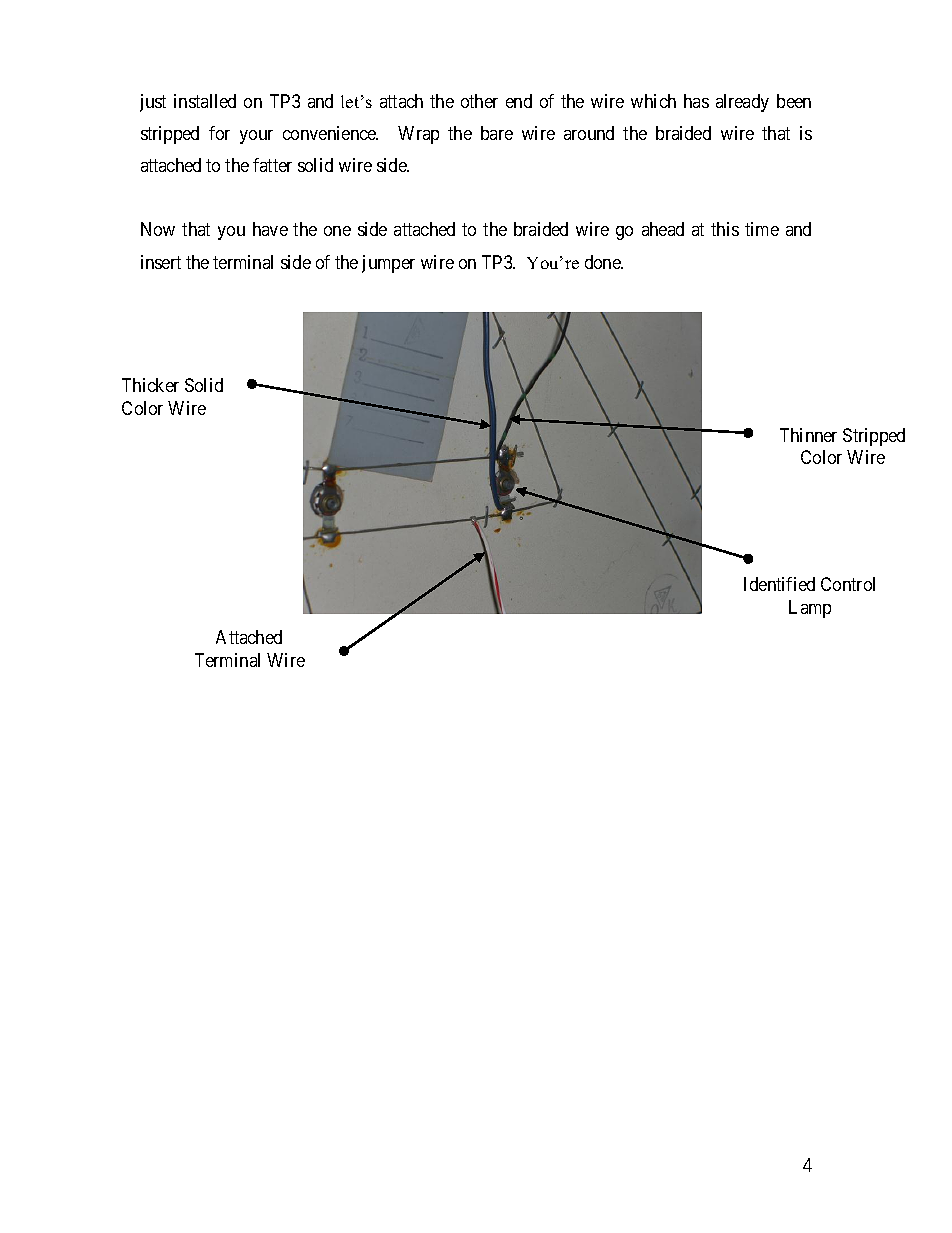 The height and width of the screenshot is (1233, 952). I want to click on Identified, so click(779, 584).
